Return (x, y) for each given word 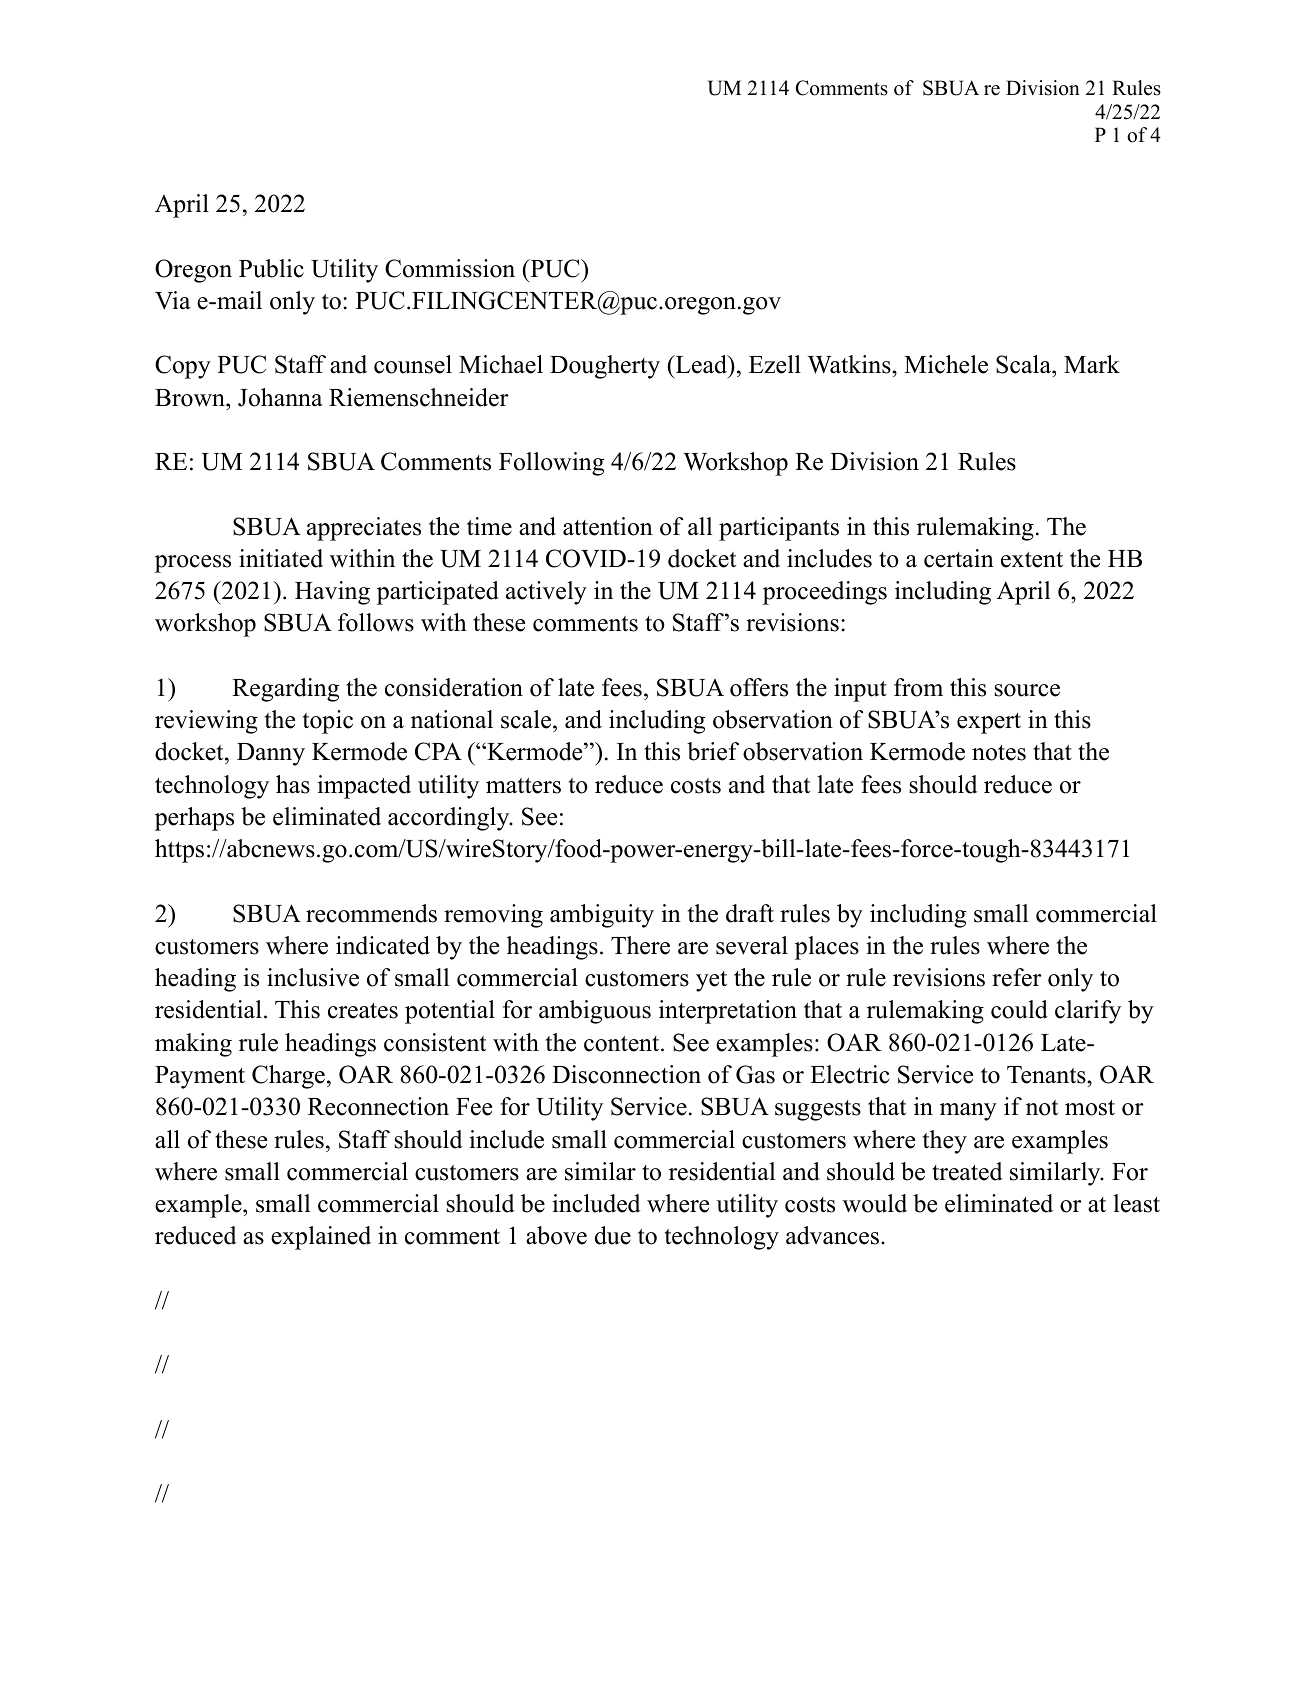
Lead (701, 364)
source (1027, 690)
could (1019, 1009)
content (623, 1044)
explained (321, 1238)
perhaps (194, 819)
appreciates (364, 529)
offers (759, 687)
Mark (1092, 364)
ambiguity (602, 916)
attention (608, 526)
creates (363, 1011)
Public (271, 268)
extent (1032, 560)
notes (999, 753)
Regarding (285, 690)
